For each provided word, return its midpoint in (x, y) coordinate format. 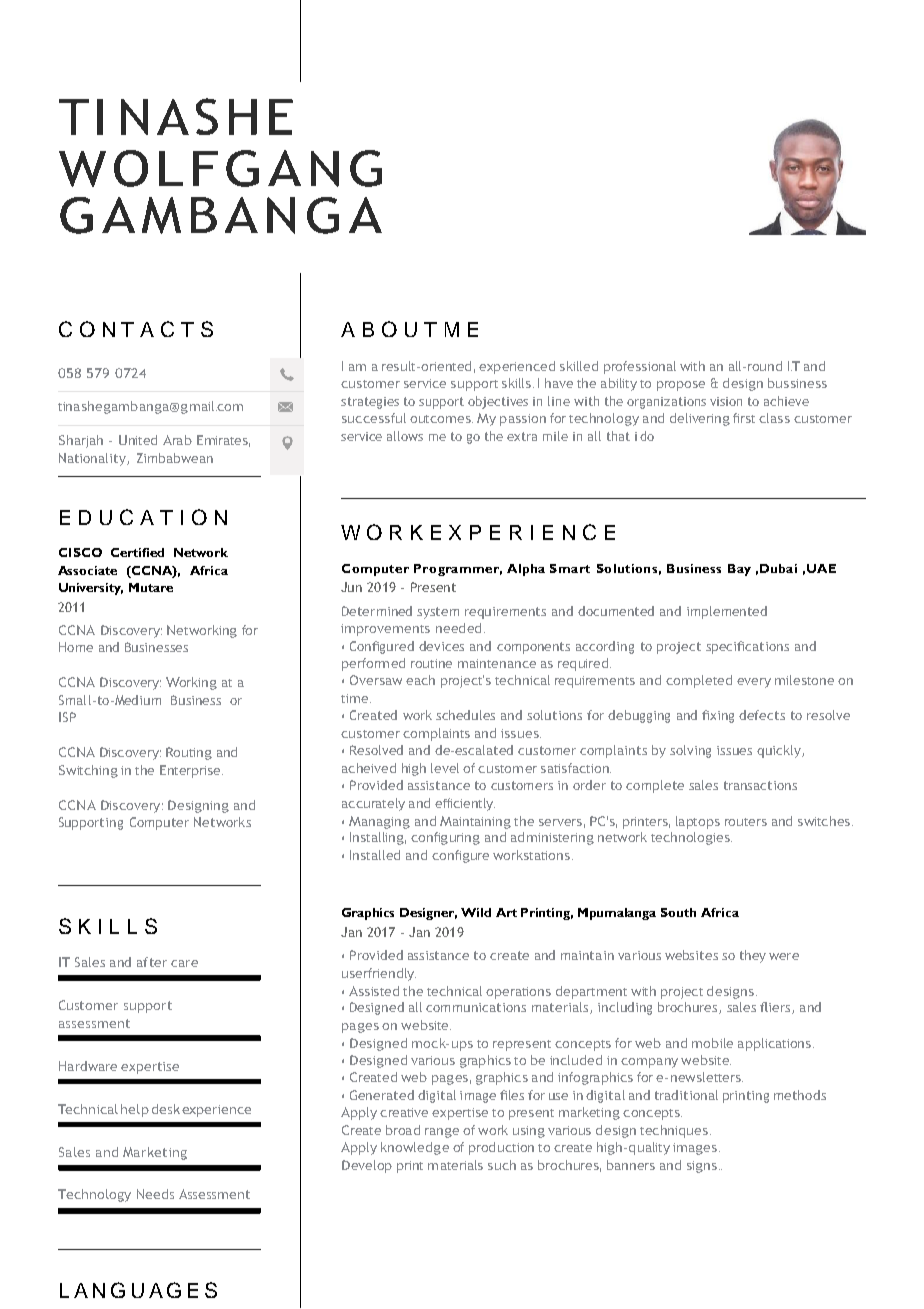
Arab (177, 440)
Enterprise (191, 771)
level (445, 768)
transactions (760, 785)
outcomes (441, 419)
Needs (155, 1194)
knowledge (415, 1148)
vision (726, 401)
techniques (675, 1131)
